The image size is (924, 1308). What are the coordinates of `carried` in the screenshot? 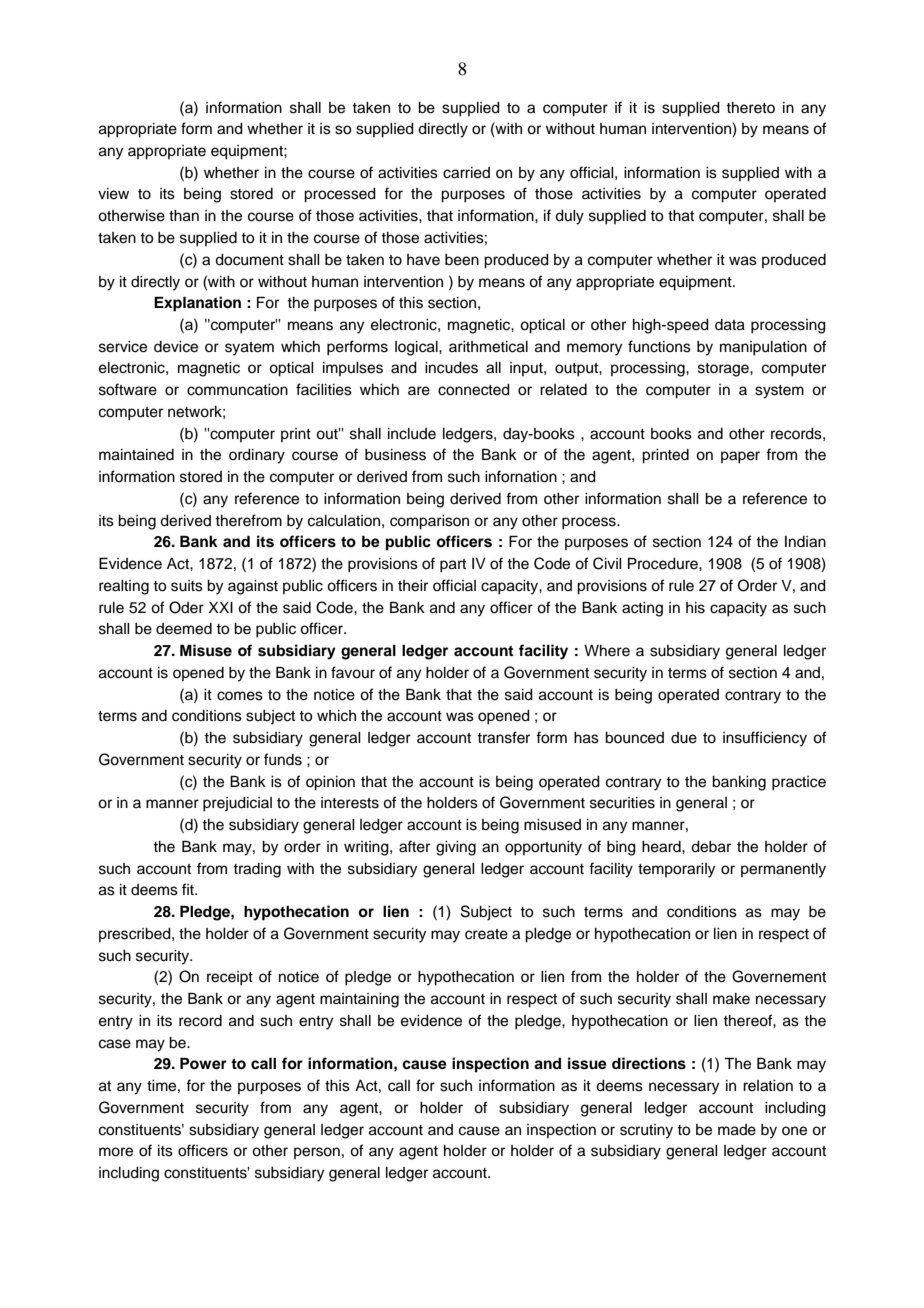 It's located at (466, 173).
